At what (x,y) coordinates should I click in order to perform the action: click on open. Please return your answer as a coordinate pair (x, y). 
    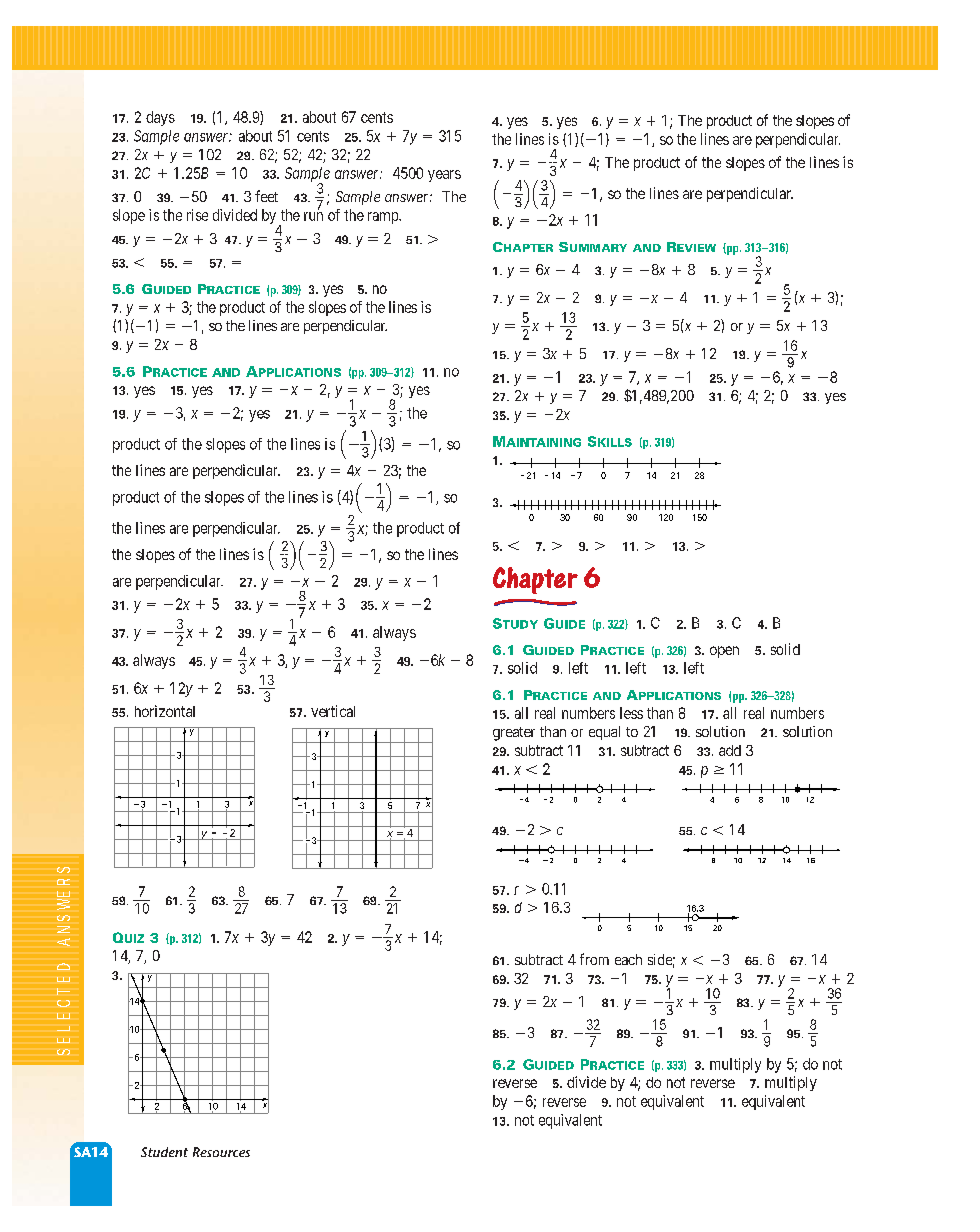
    Looking at the image, I should click on (724, 652).
